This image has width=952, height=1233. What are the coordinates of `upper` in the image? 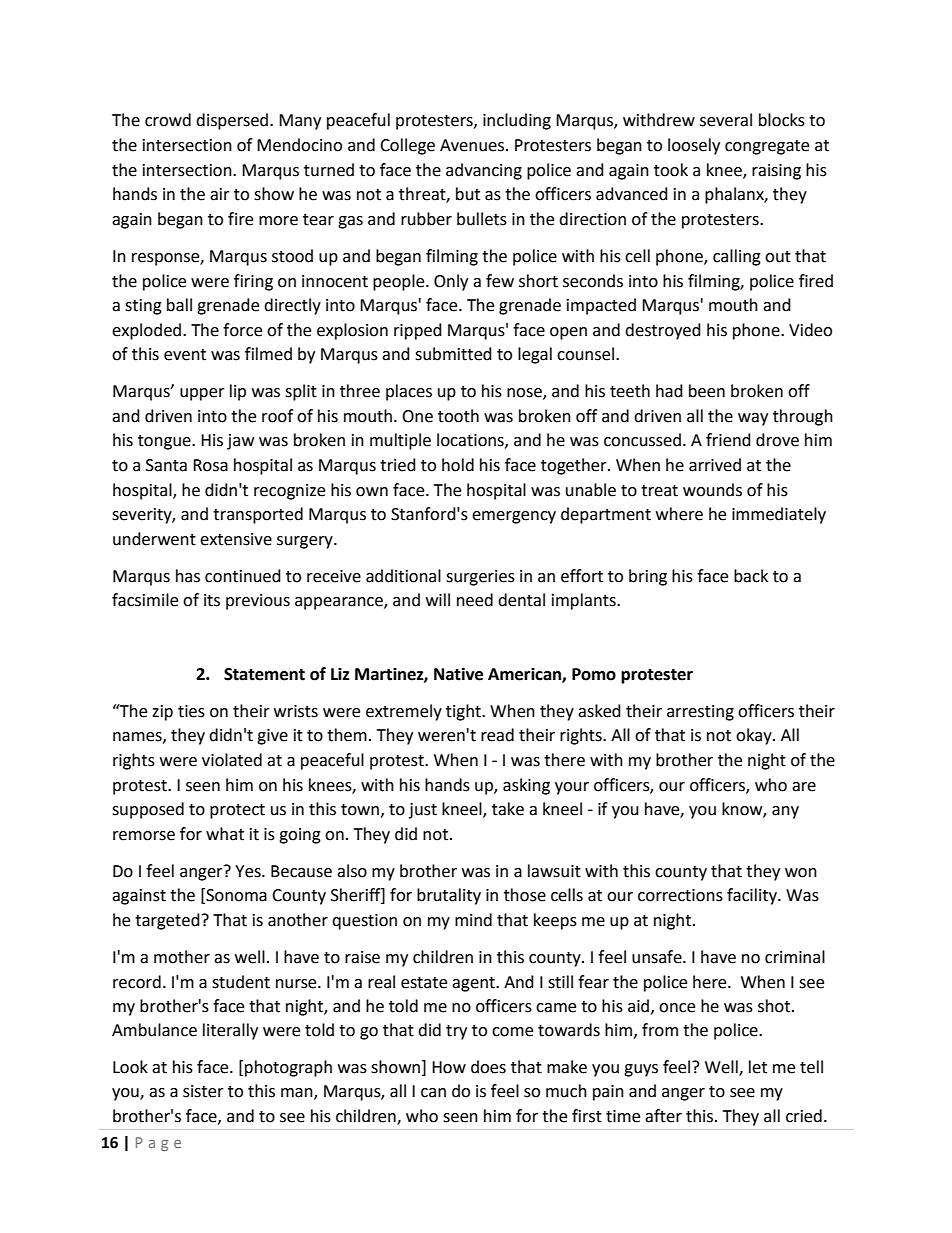 It's located at (202, 394).
